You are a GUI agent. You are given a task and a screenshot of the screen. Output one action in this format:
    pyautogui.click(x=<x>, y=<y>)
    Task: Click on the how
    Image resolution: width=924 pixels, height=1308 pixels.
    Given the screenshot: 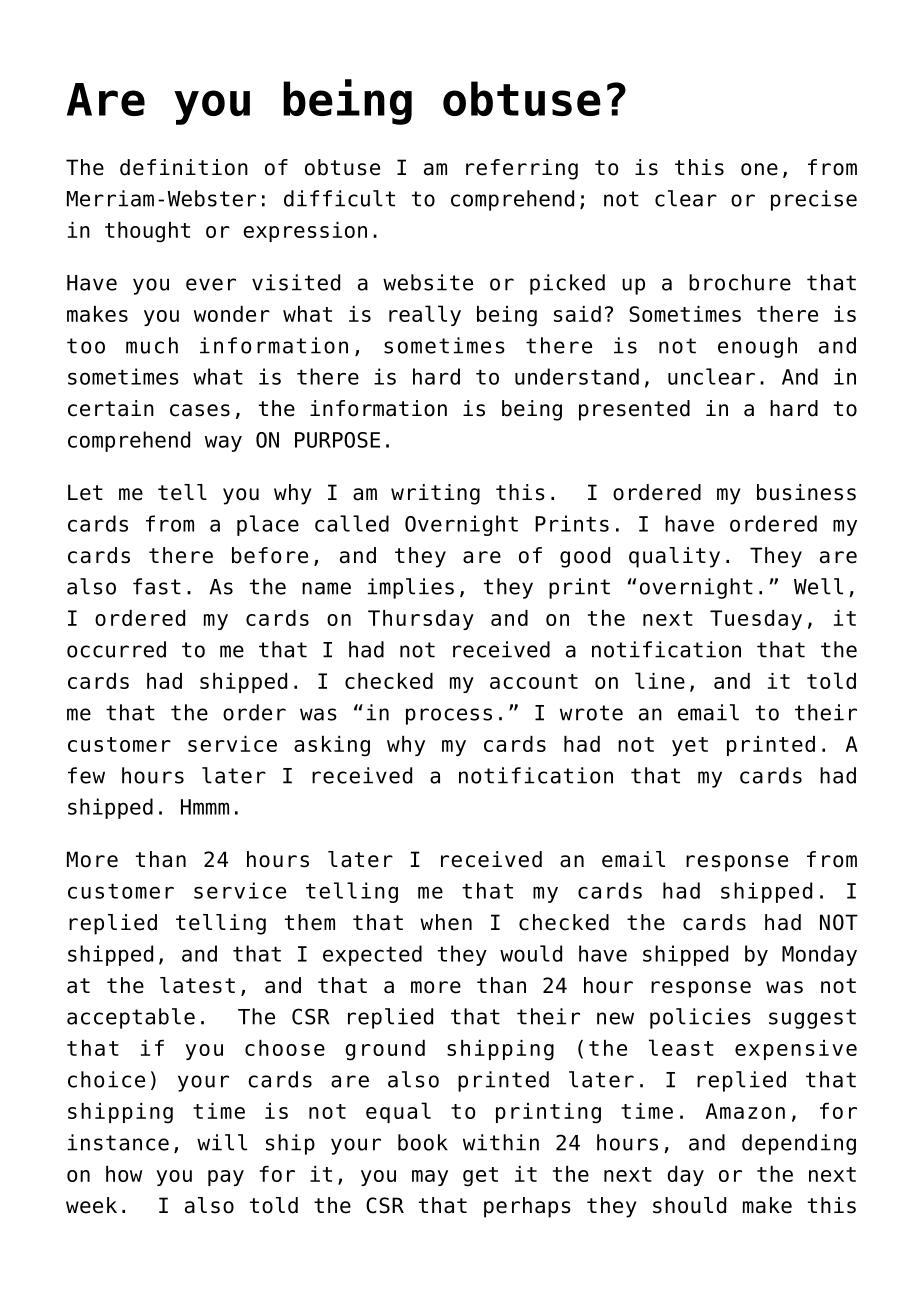 What is the action you would take?
    pyautogui.click(x=124, y=1174)
